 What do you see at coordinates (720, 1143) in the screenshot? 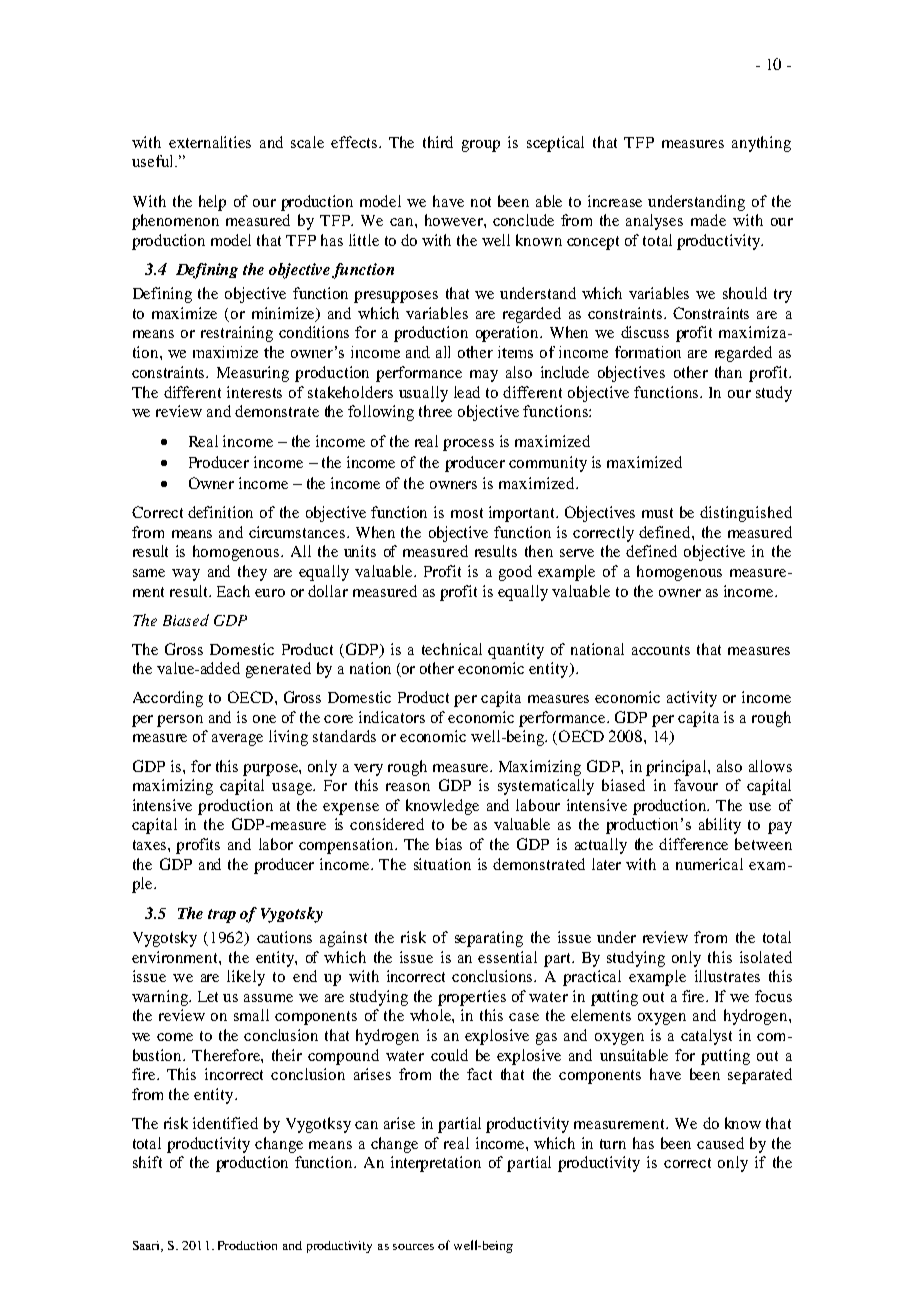
I see `caused` at bounding box center [720, 1143].
